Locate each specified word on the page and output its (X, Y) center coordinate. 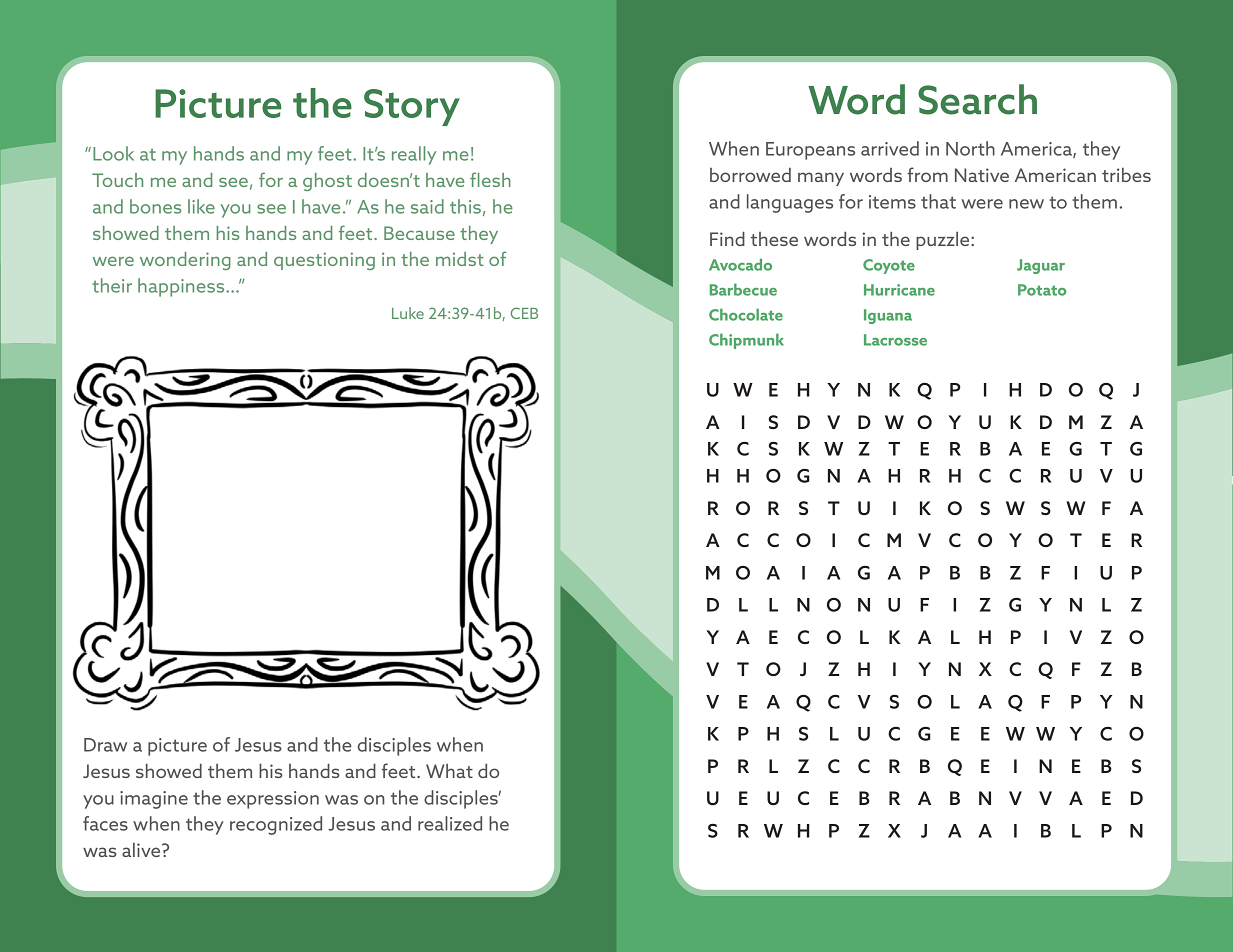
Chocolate (746, 314)
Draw (105, 745)
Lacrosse (895, 340)
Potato (1042, 290)
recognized (276, 825)
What (449, 771)
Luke (408, 313)
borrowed (750, 175)
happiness (182, 287)
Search (977, 99)
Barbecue (743, 289)
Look (113, 153)
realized (450, 823)
